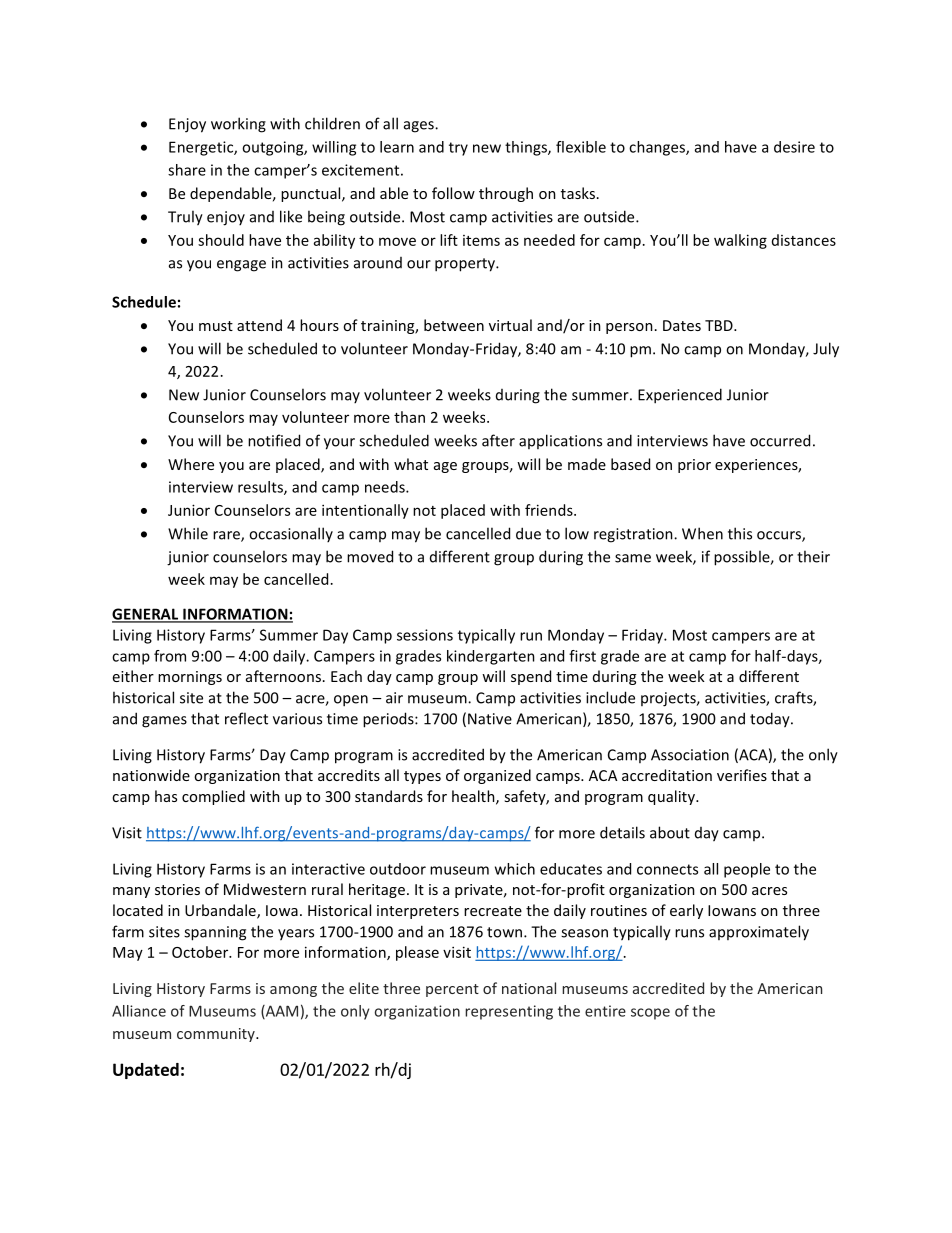 This screenshot has width=952, height=1233. I want to click on what, so click(411, 464).
